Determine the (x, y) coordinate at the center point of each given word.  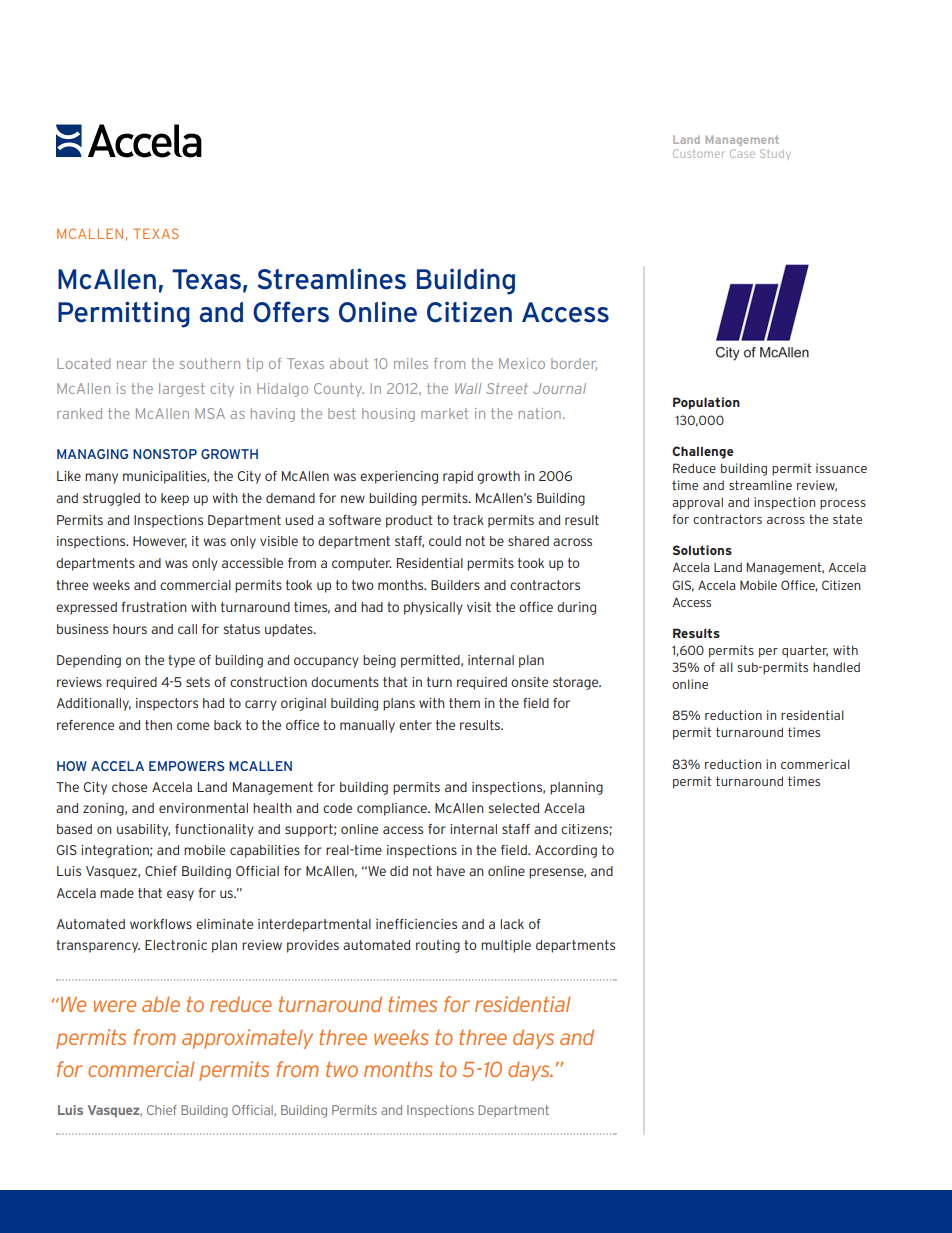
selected (514, 808)
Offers (291, 312)
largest (182, 390)
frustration (154, 607)
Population (706, 403)
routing (438, 946)
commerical (815, 764)
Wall (468, 388)
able (161, 1004)
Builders (455, 585)
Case (742, 153)
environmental (203, 808)
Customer (698, 153)
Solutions (702, 550)
